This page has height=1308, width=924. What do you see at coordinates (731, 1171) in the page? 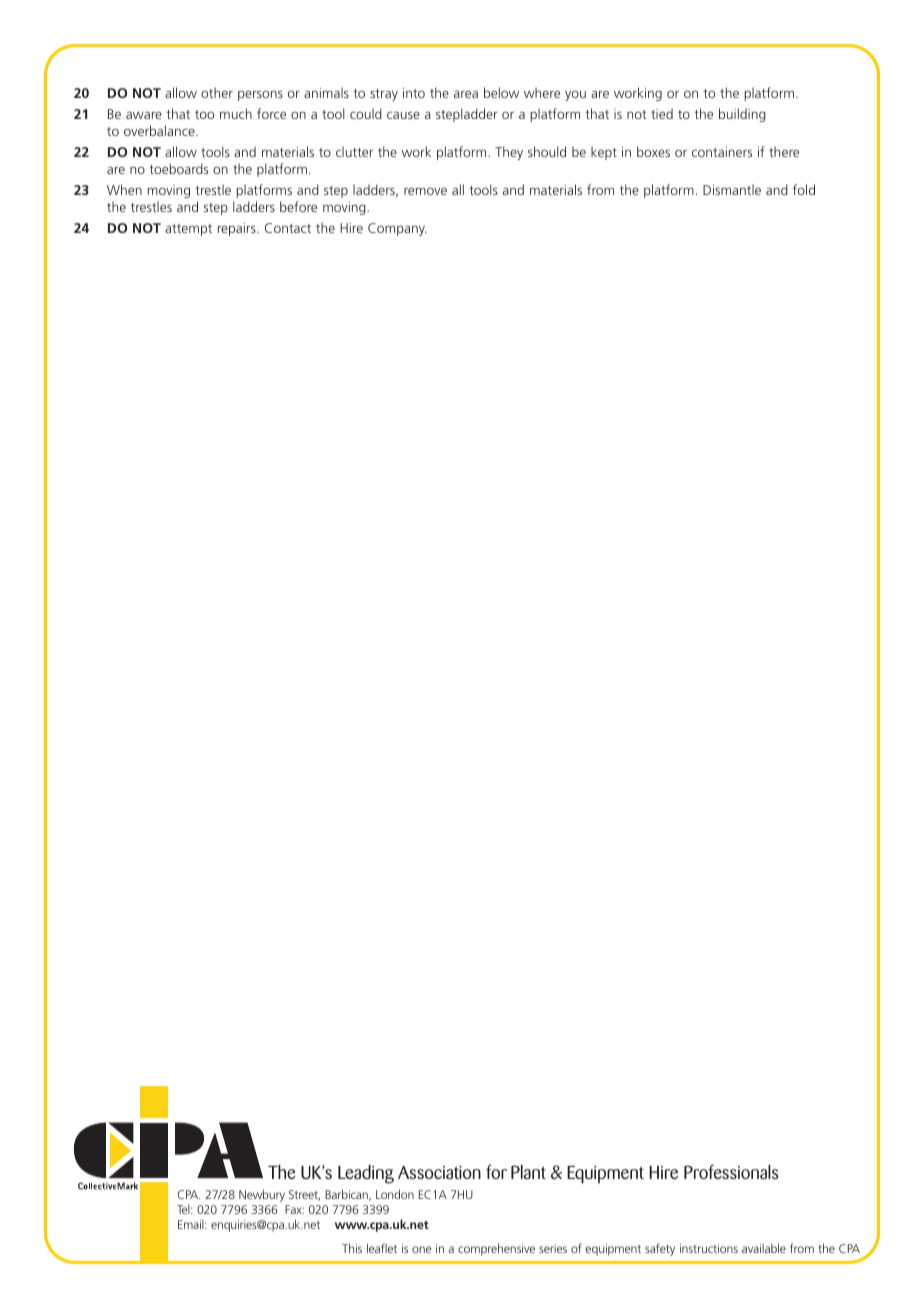
I see `Professionals` at bounding box center [731, 1171].
